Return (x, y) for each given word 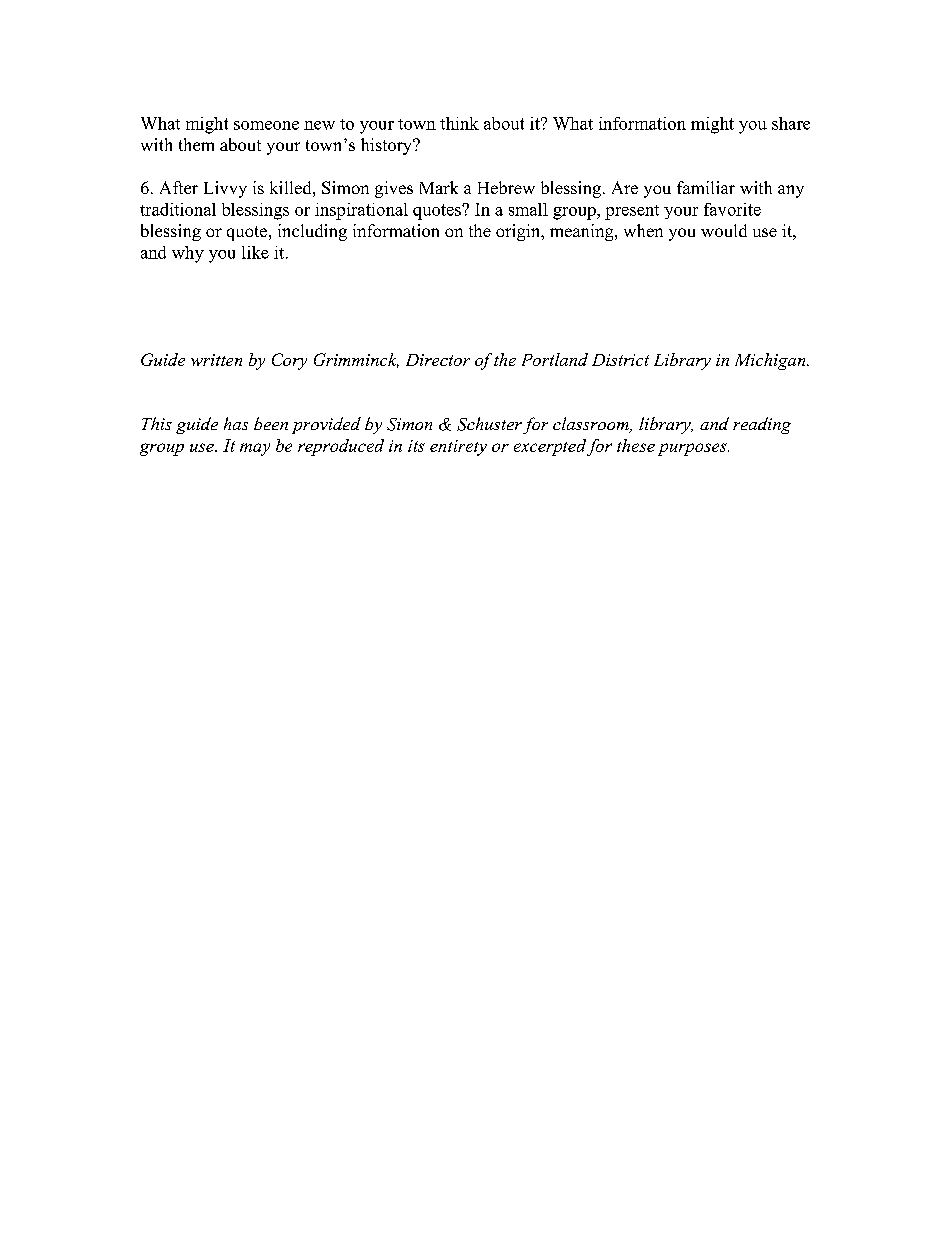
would (724, 230)
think (459, 123)
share (791, 123)
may (255, 449)
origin (519, 232)
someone (266, 125)
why (188, 254)
